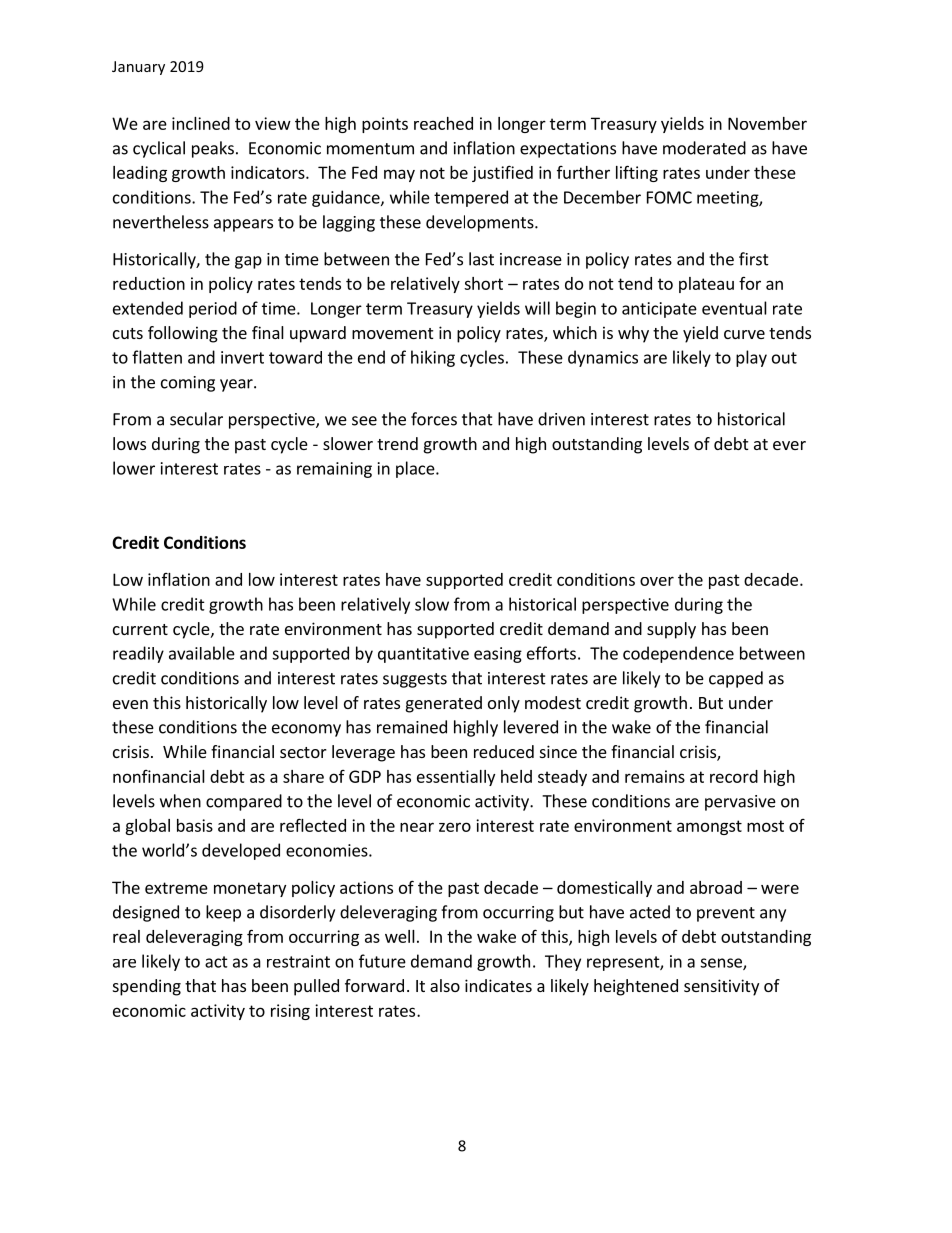 The height and width of the screenshot is (1233, 952). Describe the element at coordinates (767, 123) in the screenshot. I see `November` at that location.
